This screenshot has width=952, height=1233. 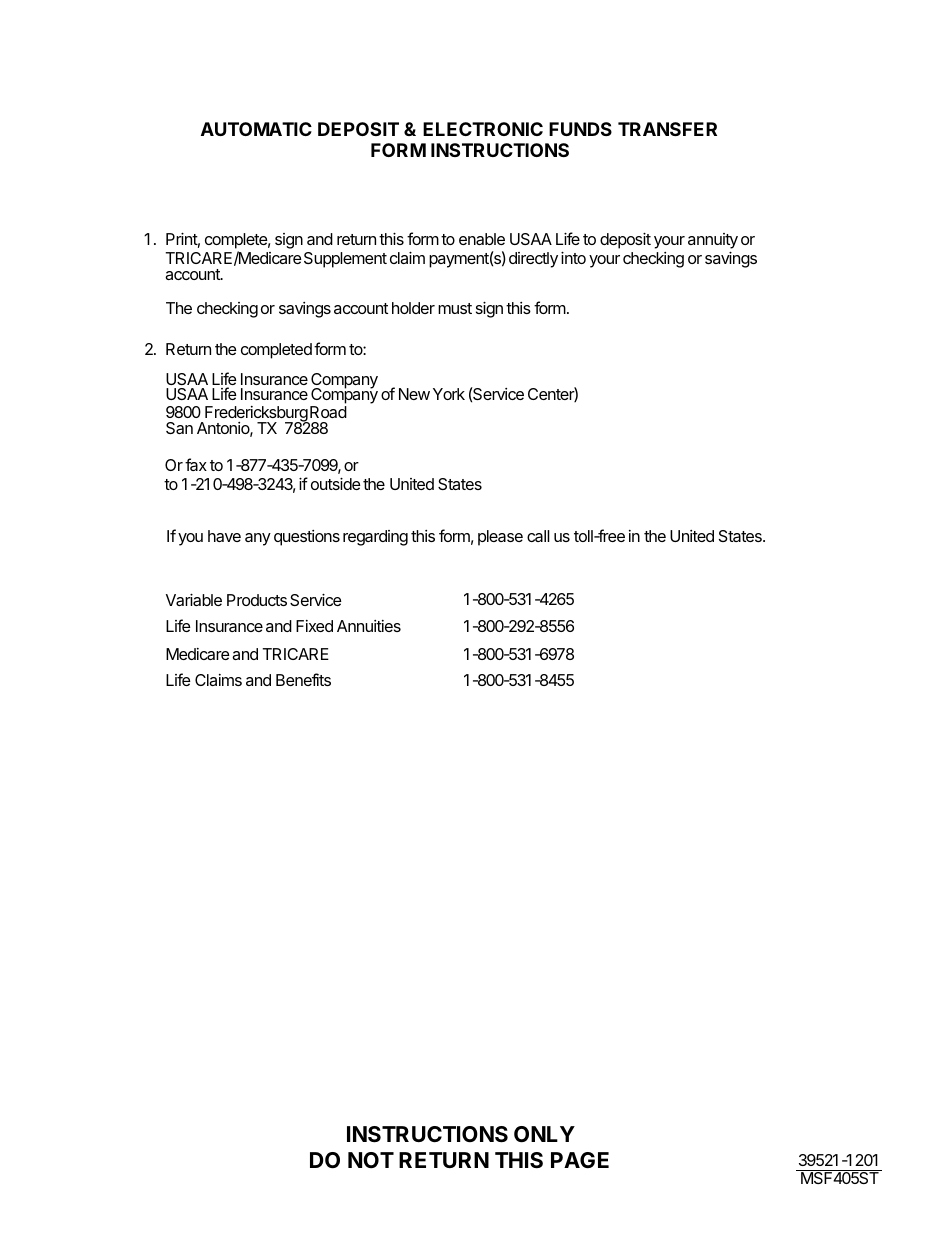 I want to click on ELECTRONIC, so click(x=483, y=129).
